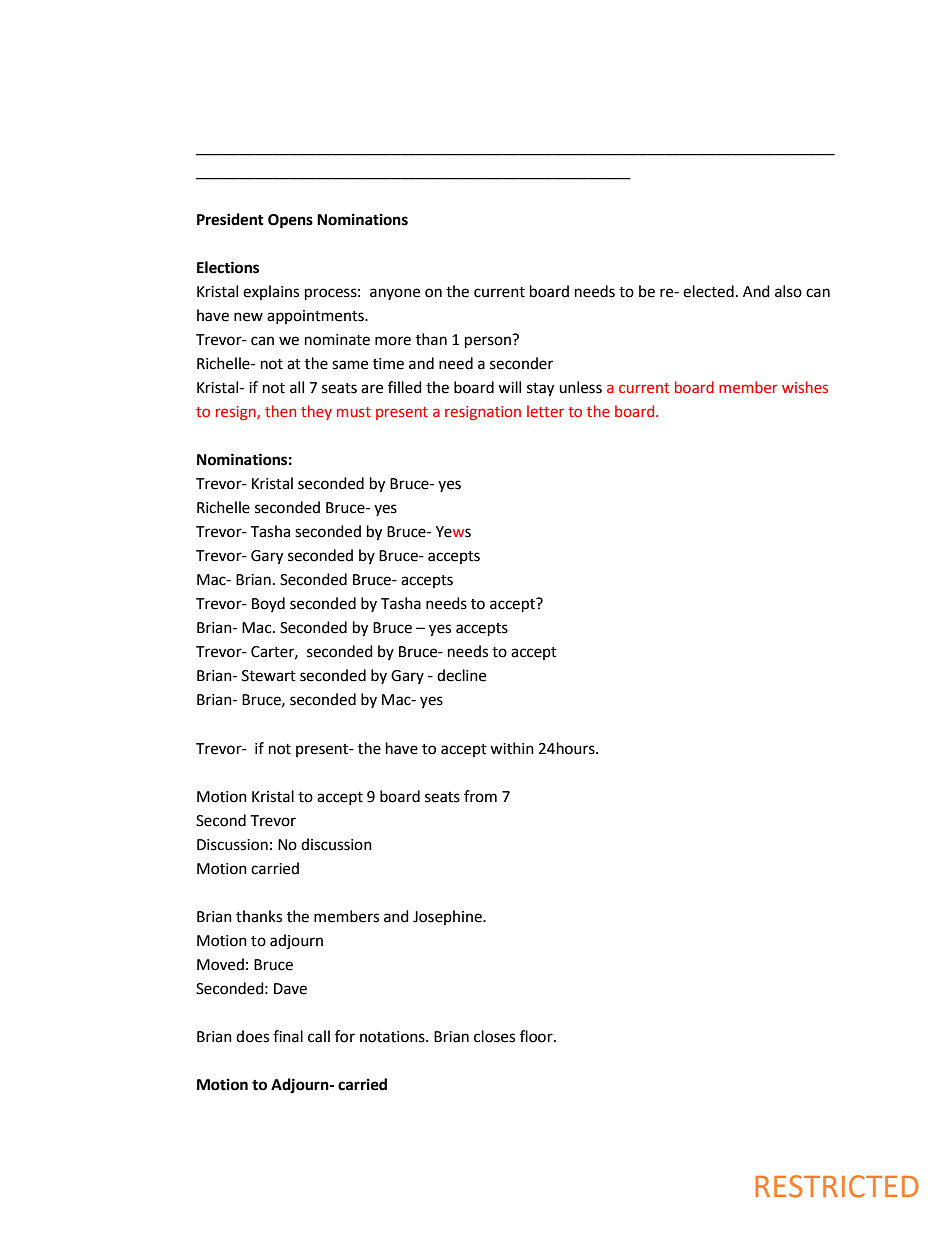  I want to click on also, so click(788, 291).
